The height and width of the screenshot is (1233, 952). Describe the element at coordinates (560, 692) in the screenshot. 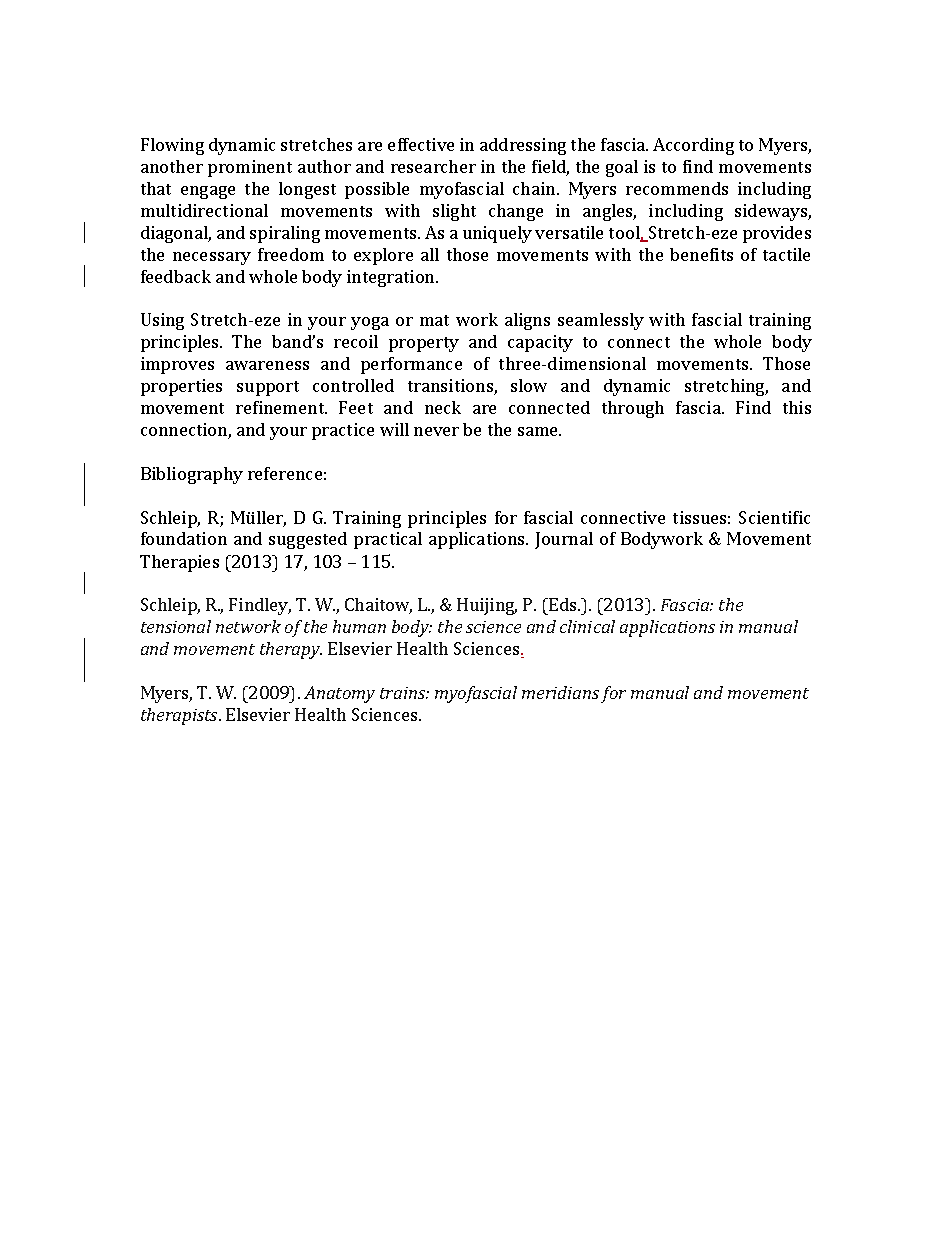

I see `meridians` at that location.
